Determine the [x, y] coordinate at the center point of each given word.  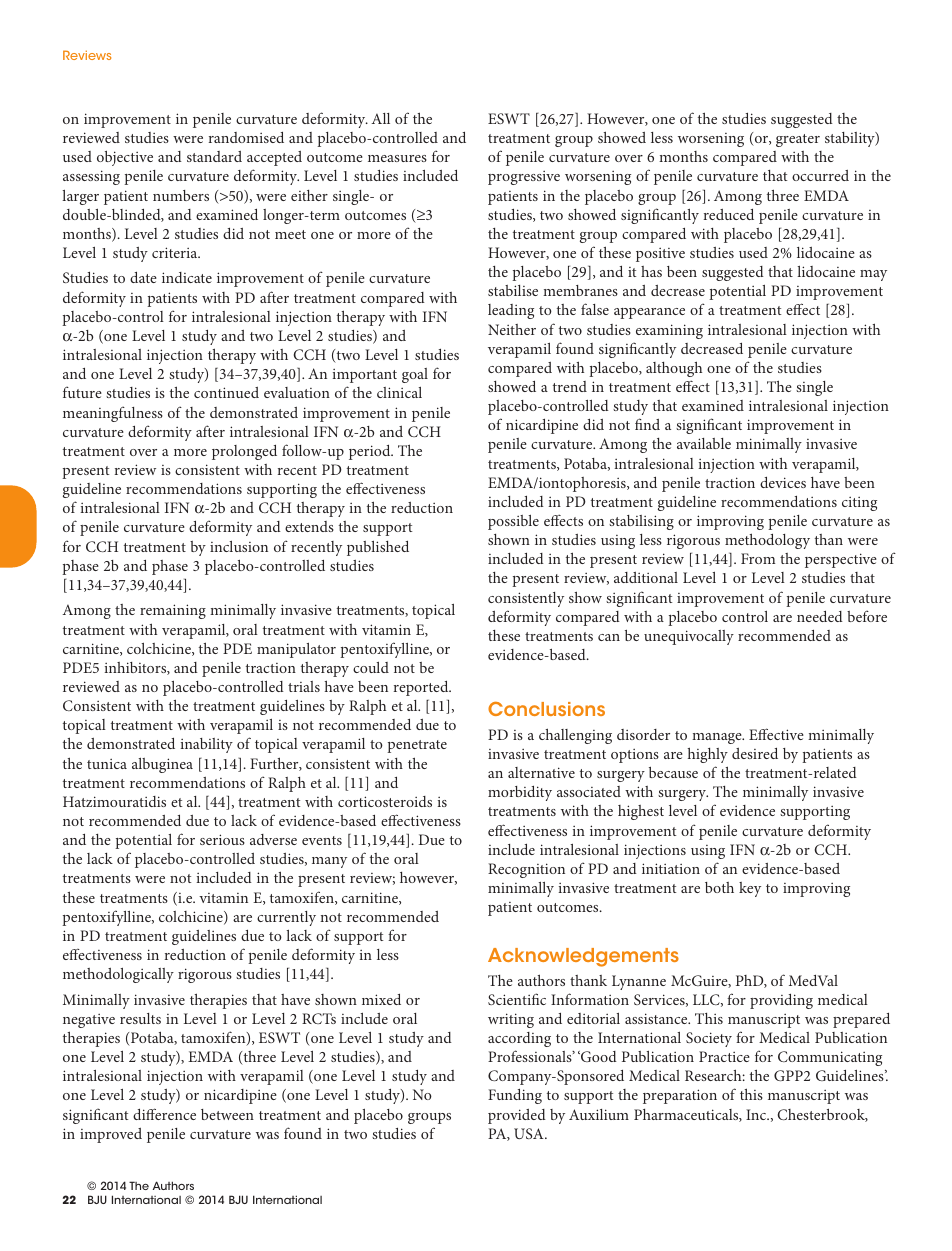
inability [206, 745]
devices [783, 482]
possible [513, 522]
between [227, 1114]
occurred [820, 175]
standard [214, 156]
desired [755, 753]
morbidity [520, 793]
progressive [524, 178]
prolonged [244, 452]
